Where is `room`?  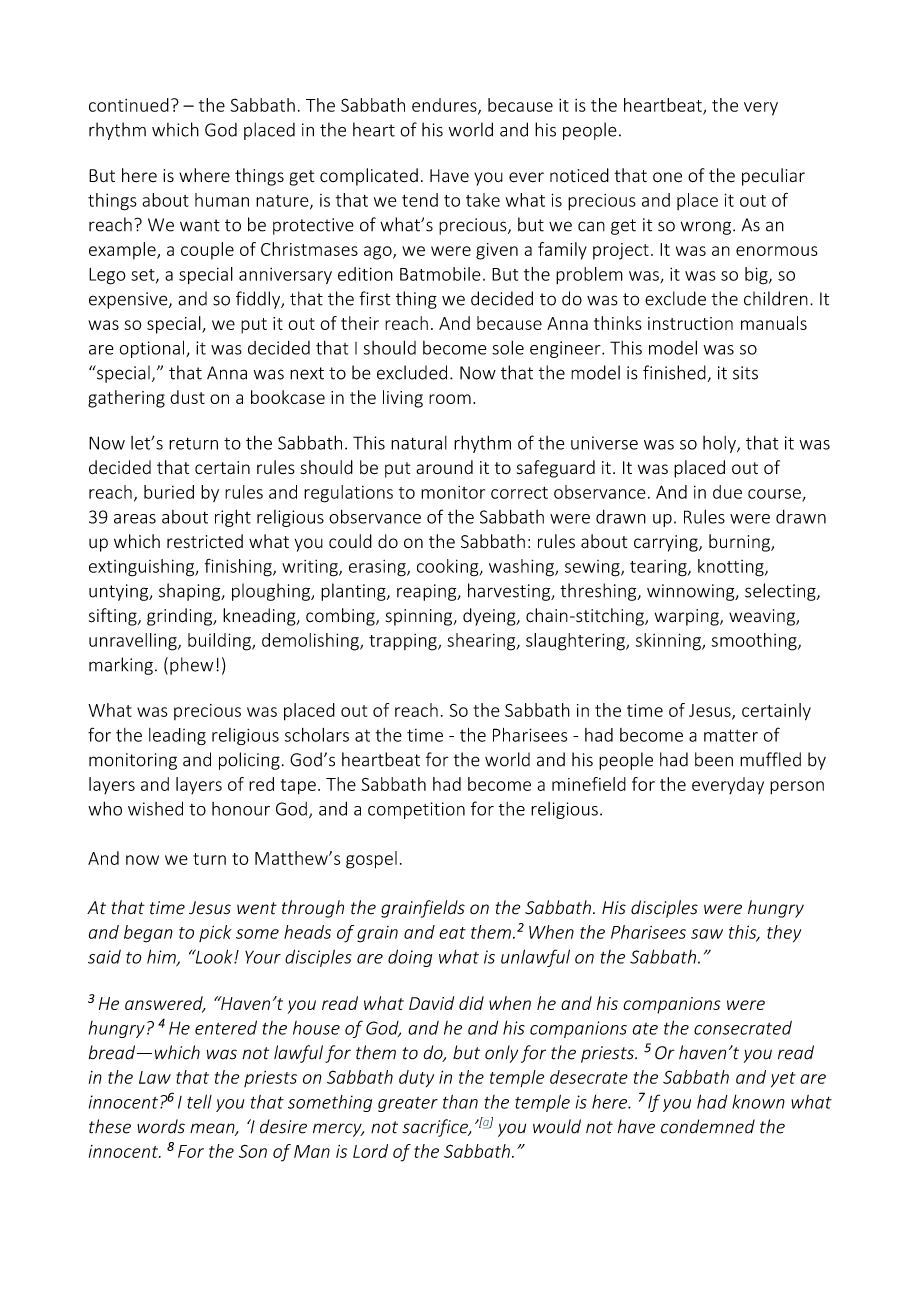 room is located at coordinates (450, 399).
